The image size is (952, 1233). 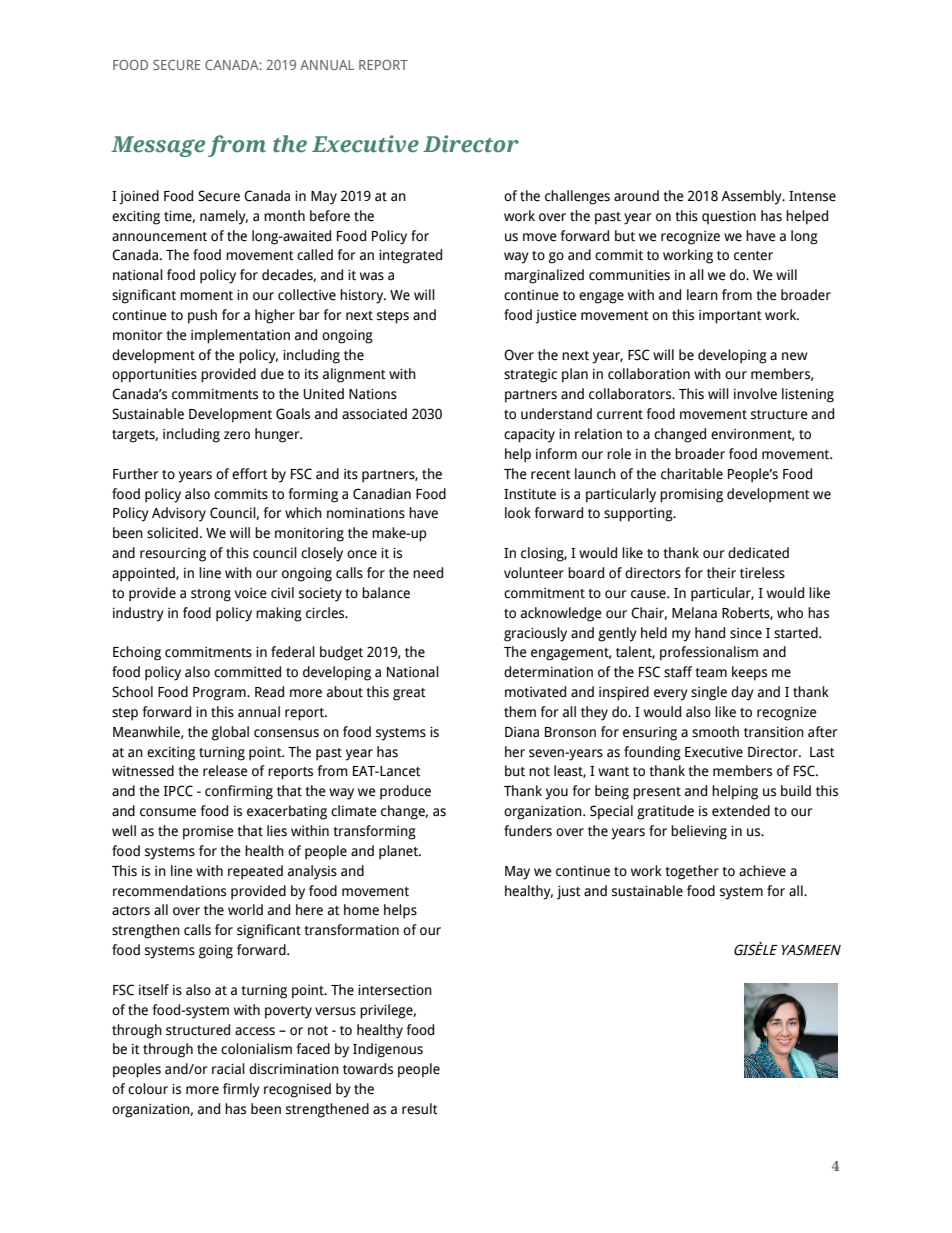 I want to click on graciously, so click(x=535, y=634).
